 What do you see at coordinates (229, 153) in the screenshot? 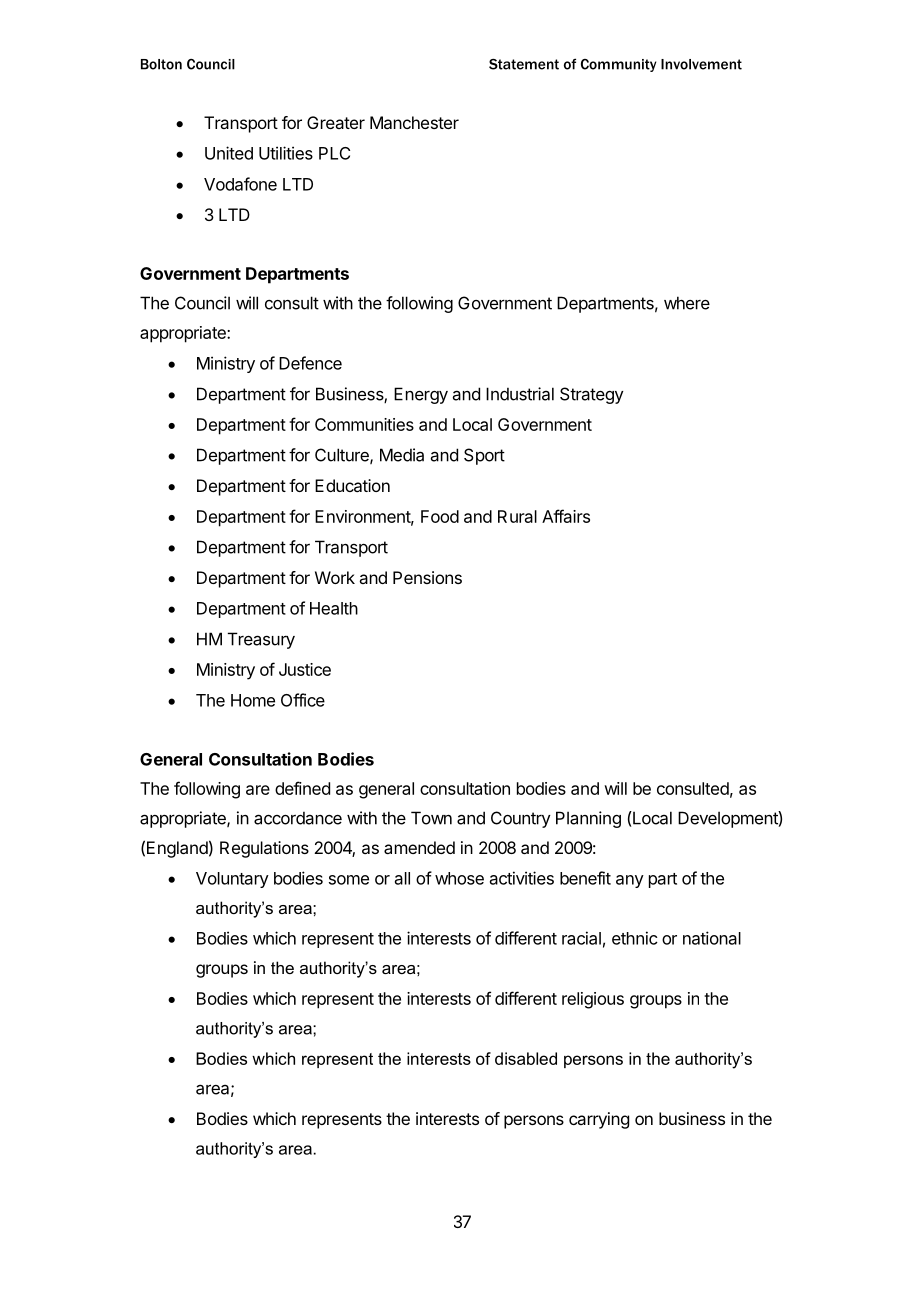
I see `United` at bounding box center [229, 153].
